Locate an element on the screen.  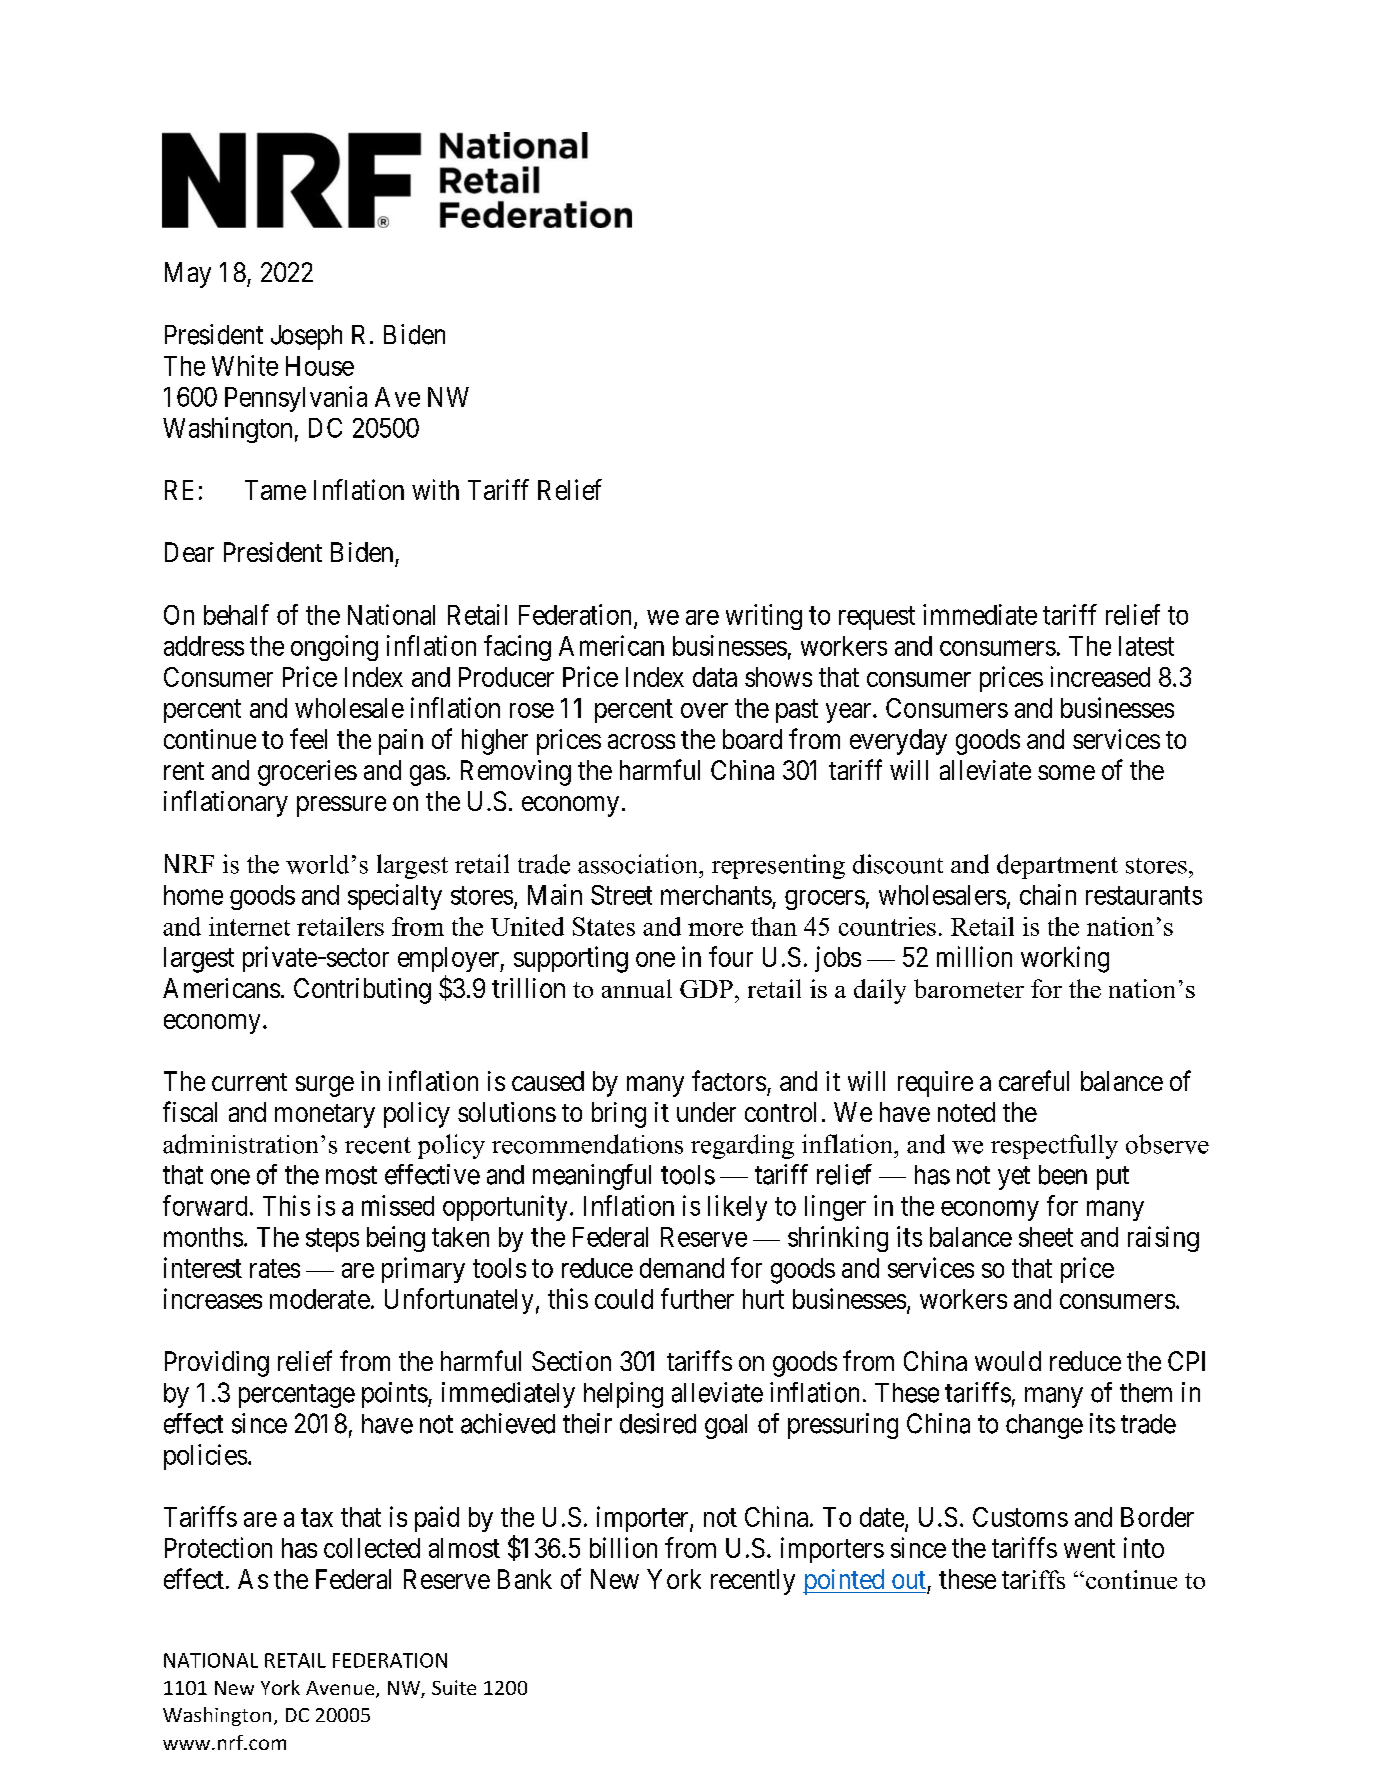
request is located at coordinates (877, 618).
